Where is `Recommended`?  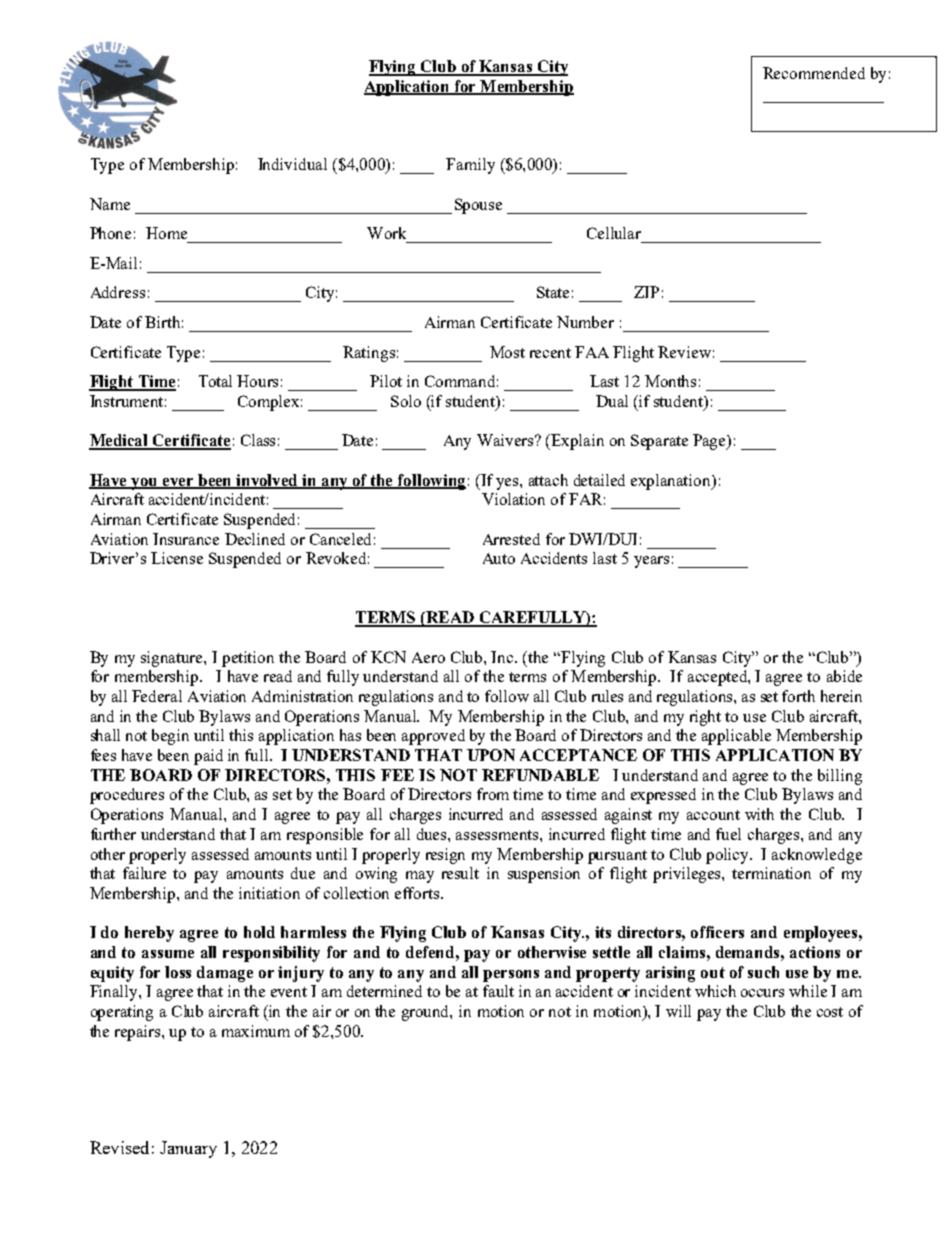 Recommended is located at coordinates (814, 73).
